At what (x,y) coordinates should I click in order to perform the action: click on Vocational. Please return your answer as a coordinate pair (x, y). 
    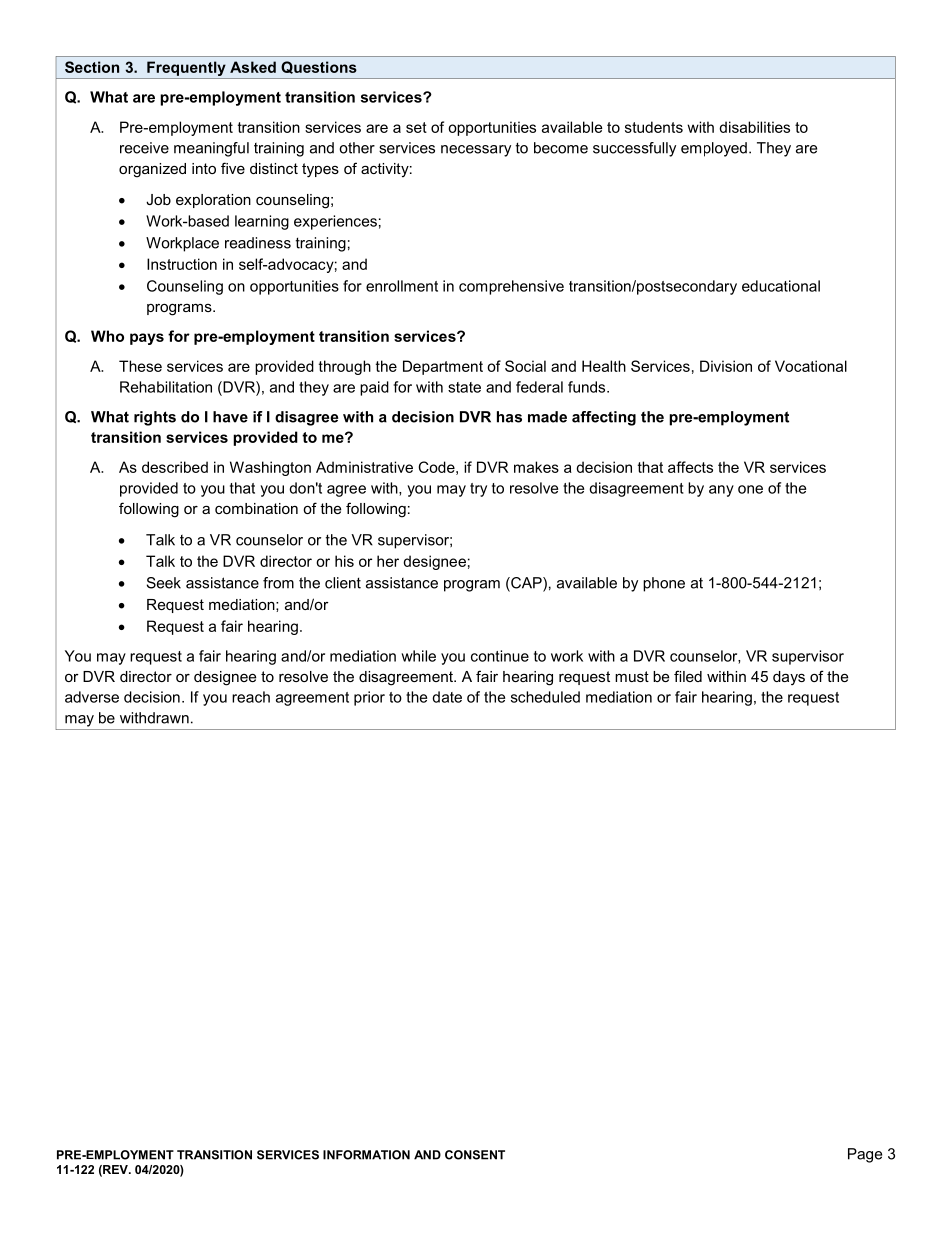
    Looking at the image, I should click on (811, 366).
